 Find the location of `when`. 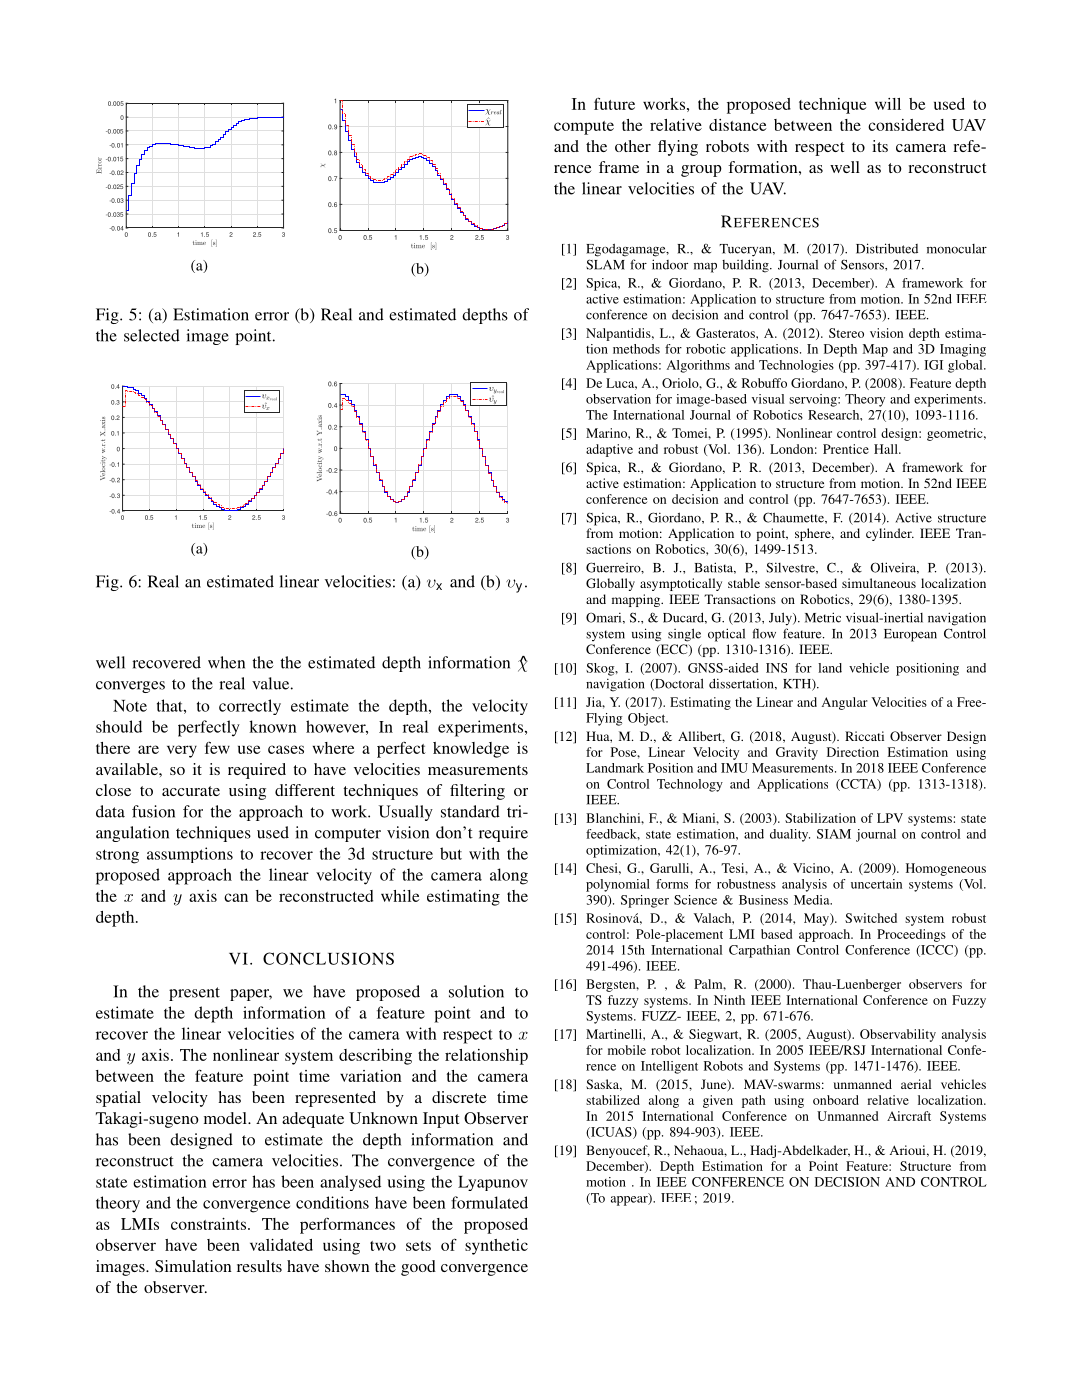

when is located at coordinates (226, 662).
